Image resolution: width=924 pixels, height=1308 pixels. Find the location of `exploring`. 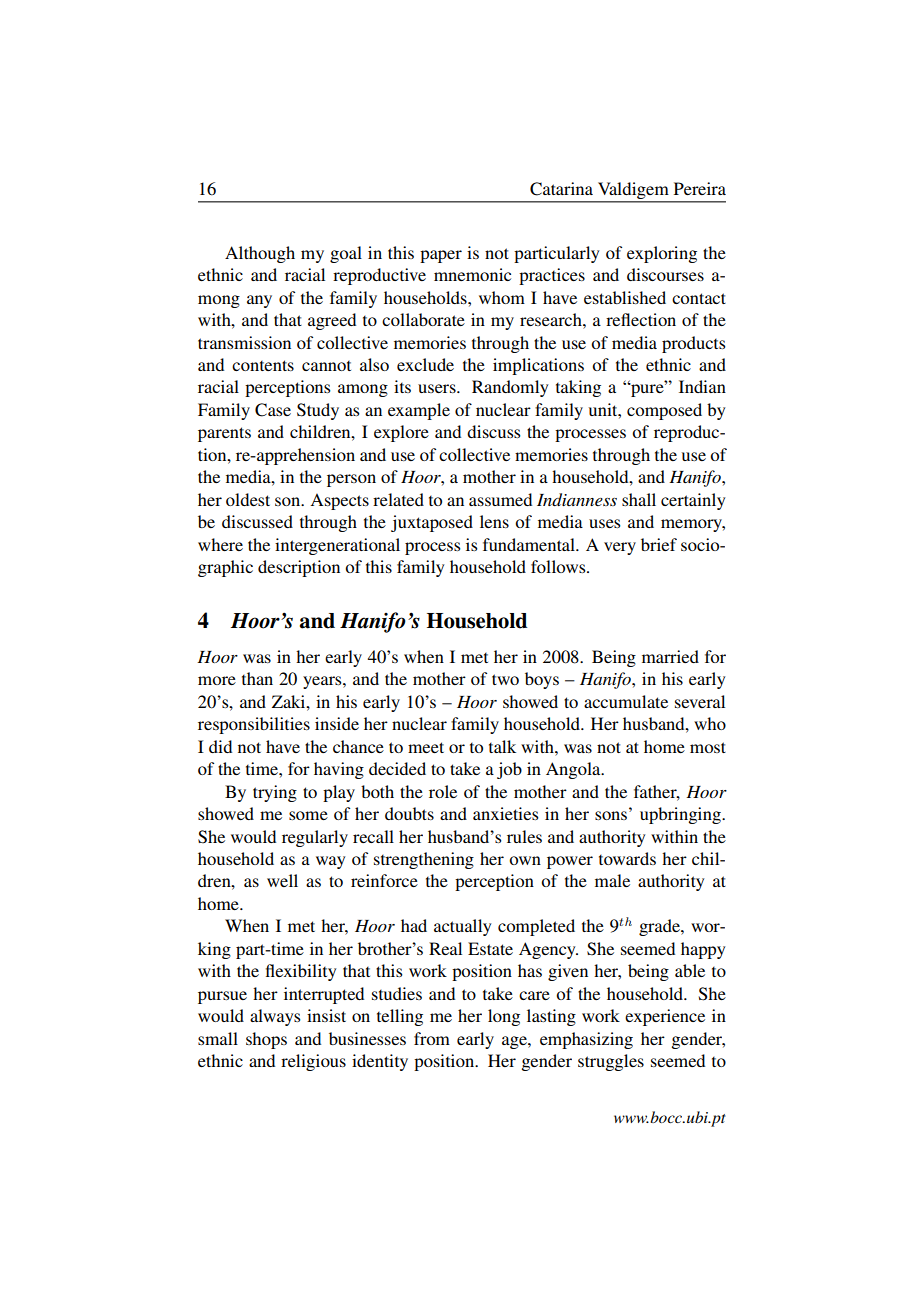

exploring is located at coordinates (662, 254).
